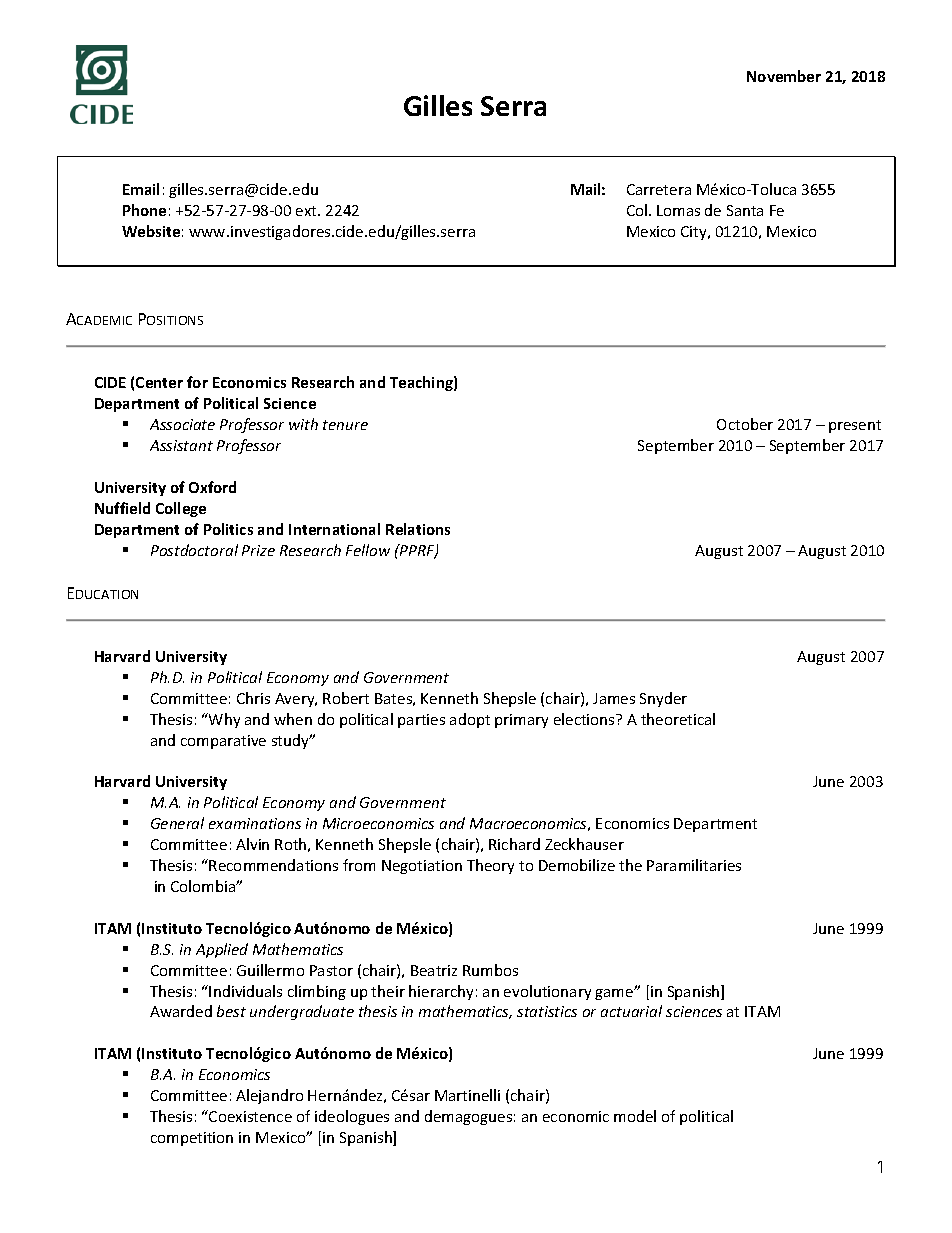  What do you see at coordinates (144, 210) in the document?
I see `Phone` at bounding box center [144, 210].
